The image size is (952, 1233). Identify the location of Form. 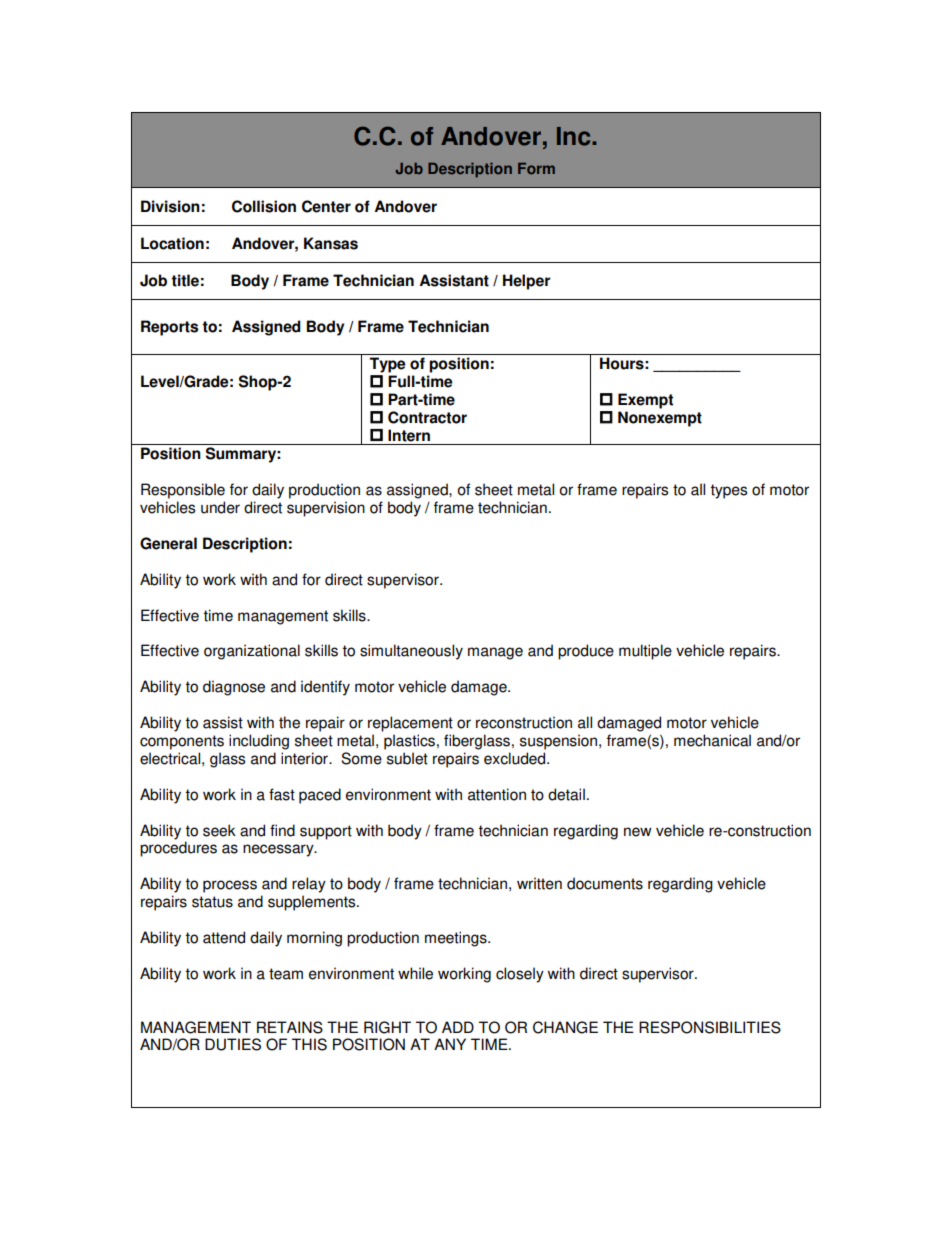
(536, 169).
